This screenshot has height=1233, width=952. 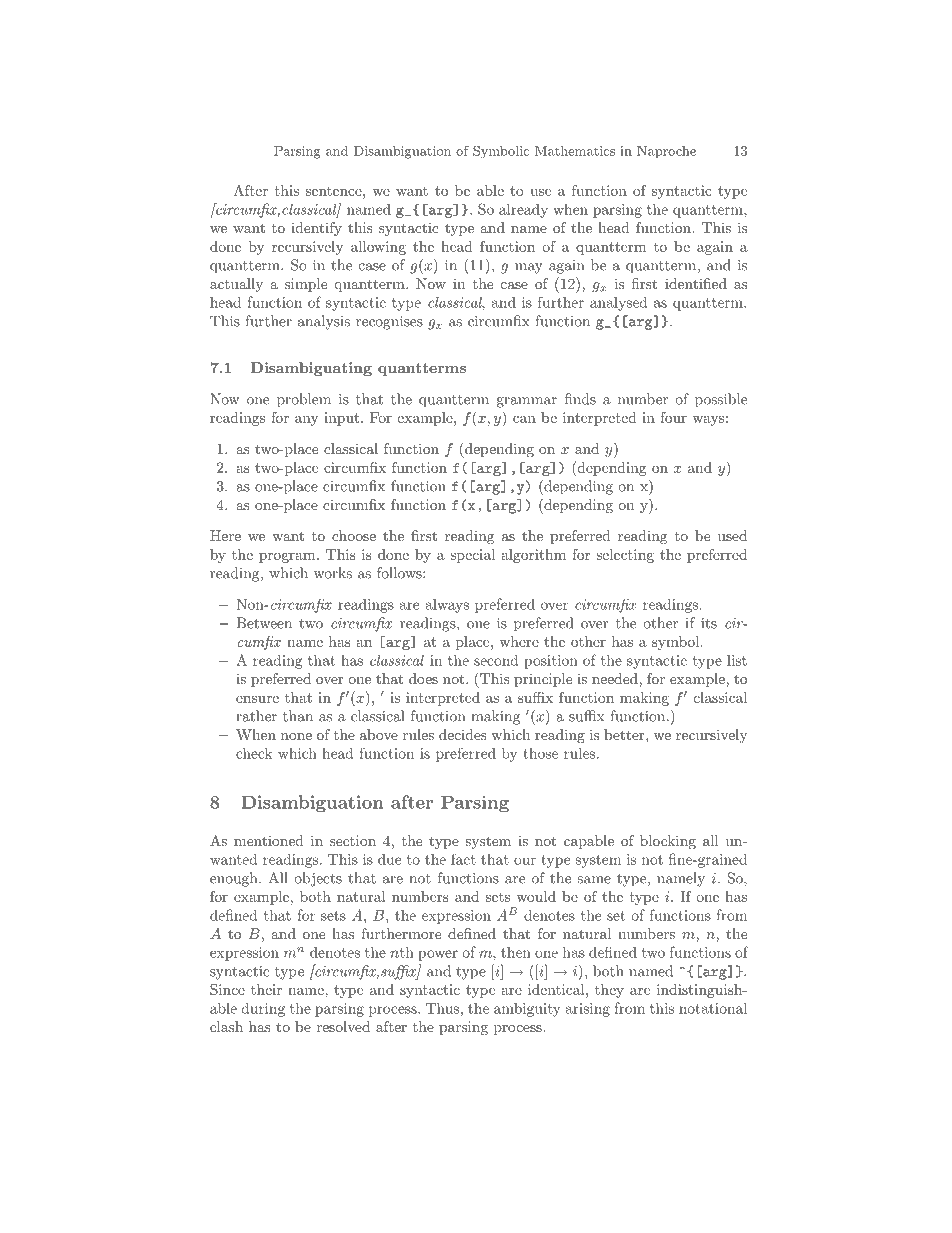 What do you see at coordinates (713, 1008) in the screenshot?
I see `notational` at bounding box center [713, 1008].
